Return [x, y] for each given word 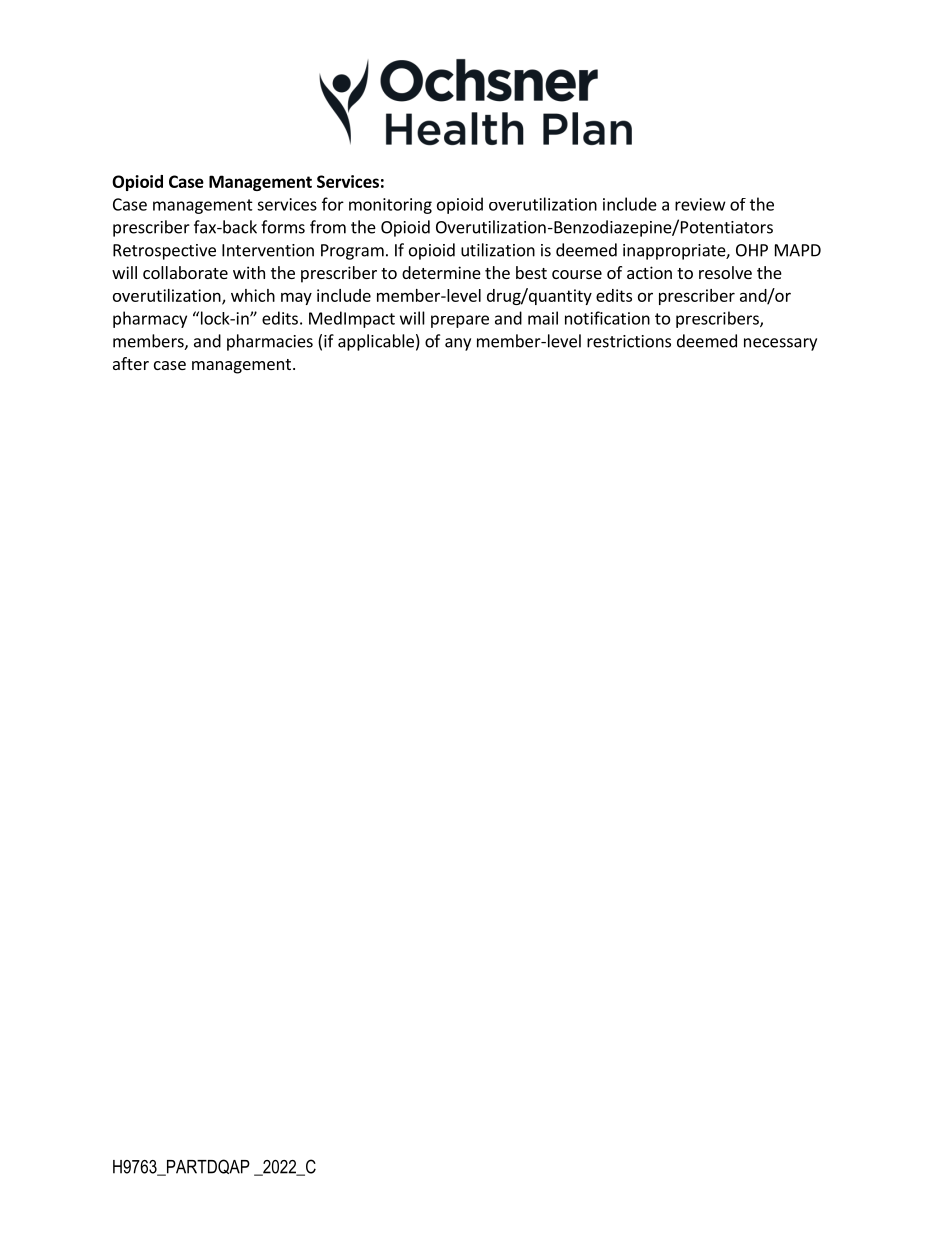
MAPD [798, 250]
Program [352, 252]
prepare [460, 321]
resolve [725, 272]
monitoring [390, 206]
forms [283, 227]
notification [607, 318]
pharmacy [150, 319]
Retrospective [164, 252]
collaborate [185, 272]
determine [441, 272]
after [131, 363]
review [700, 204]
